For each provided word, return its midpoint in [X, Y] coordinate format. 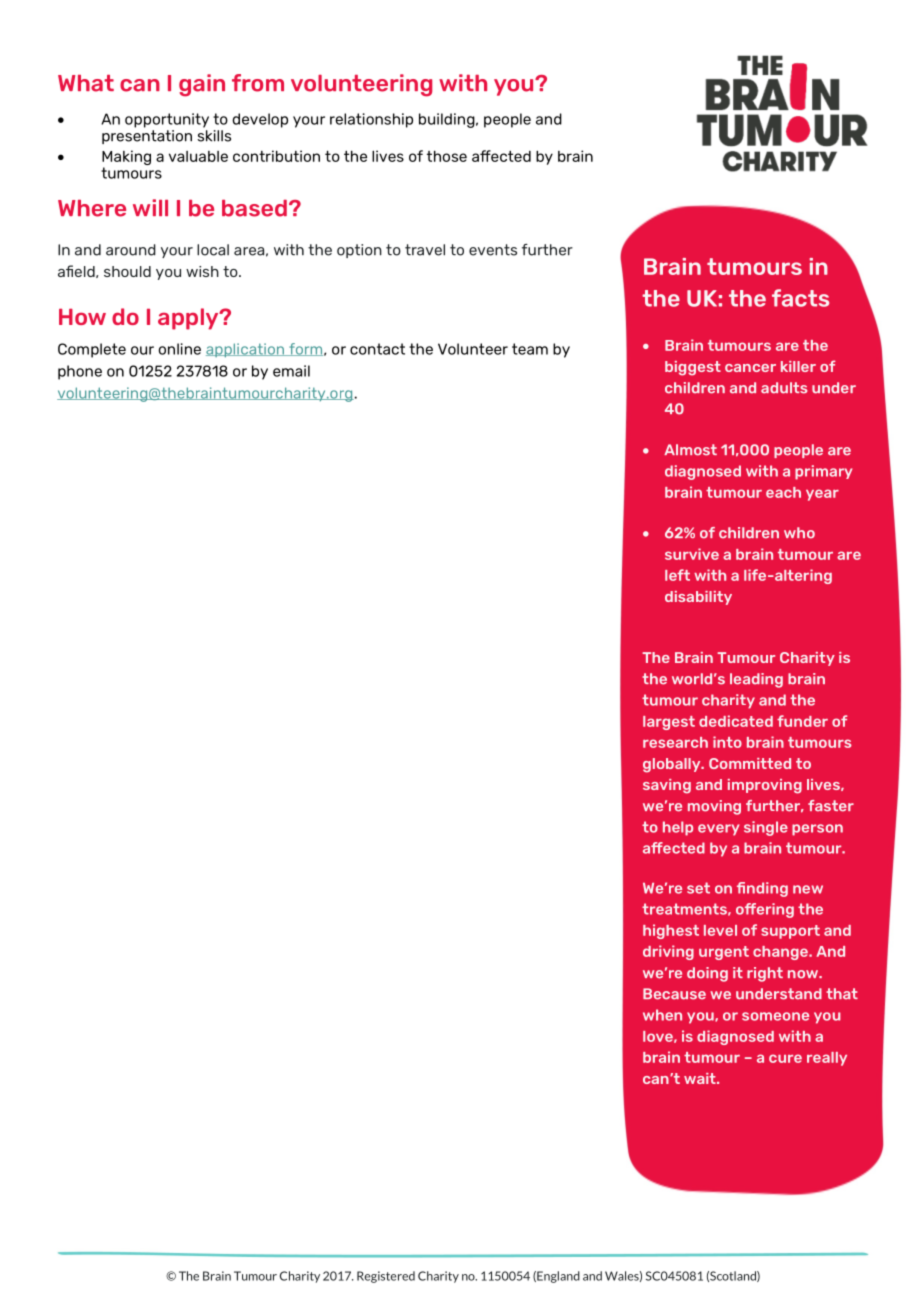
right [765, 974]
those [447, 156]
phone [80, 372]
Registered [386, 1277]
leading [756, 680]
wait [701, 1078]
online [179, 349]
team [530, 349]
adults [784, 388]
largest [669, 723]
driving [668, 952]
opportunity [167, 120]
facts [800, 298]
